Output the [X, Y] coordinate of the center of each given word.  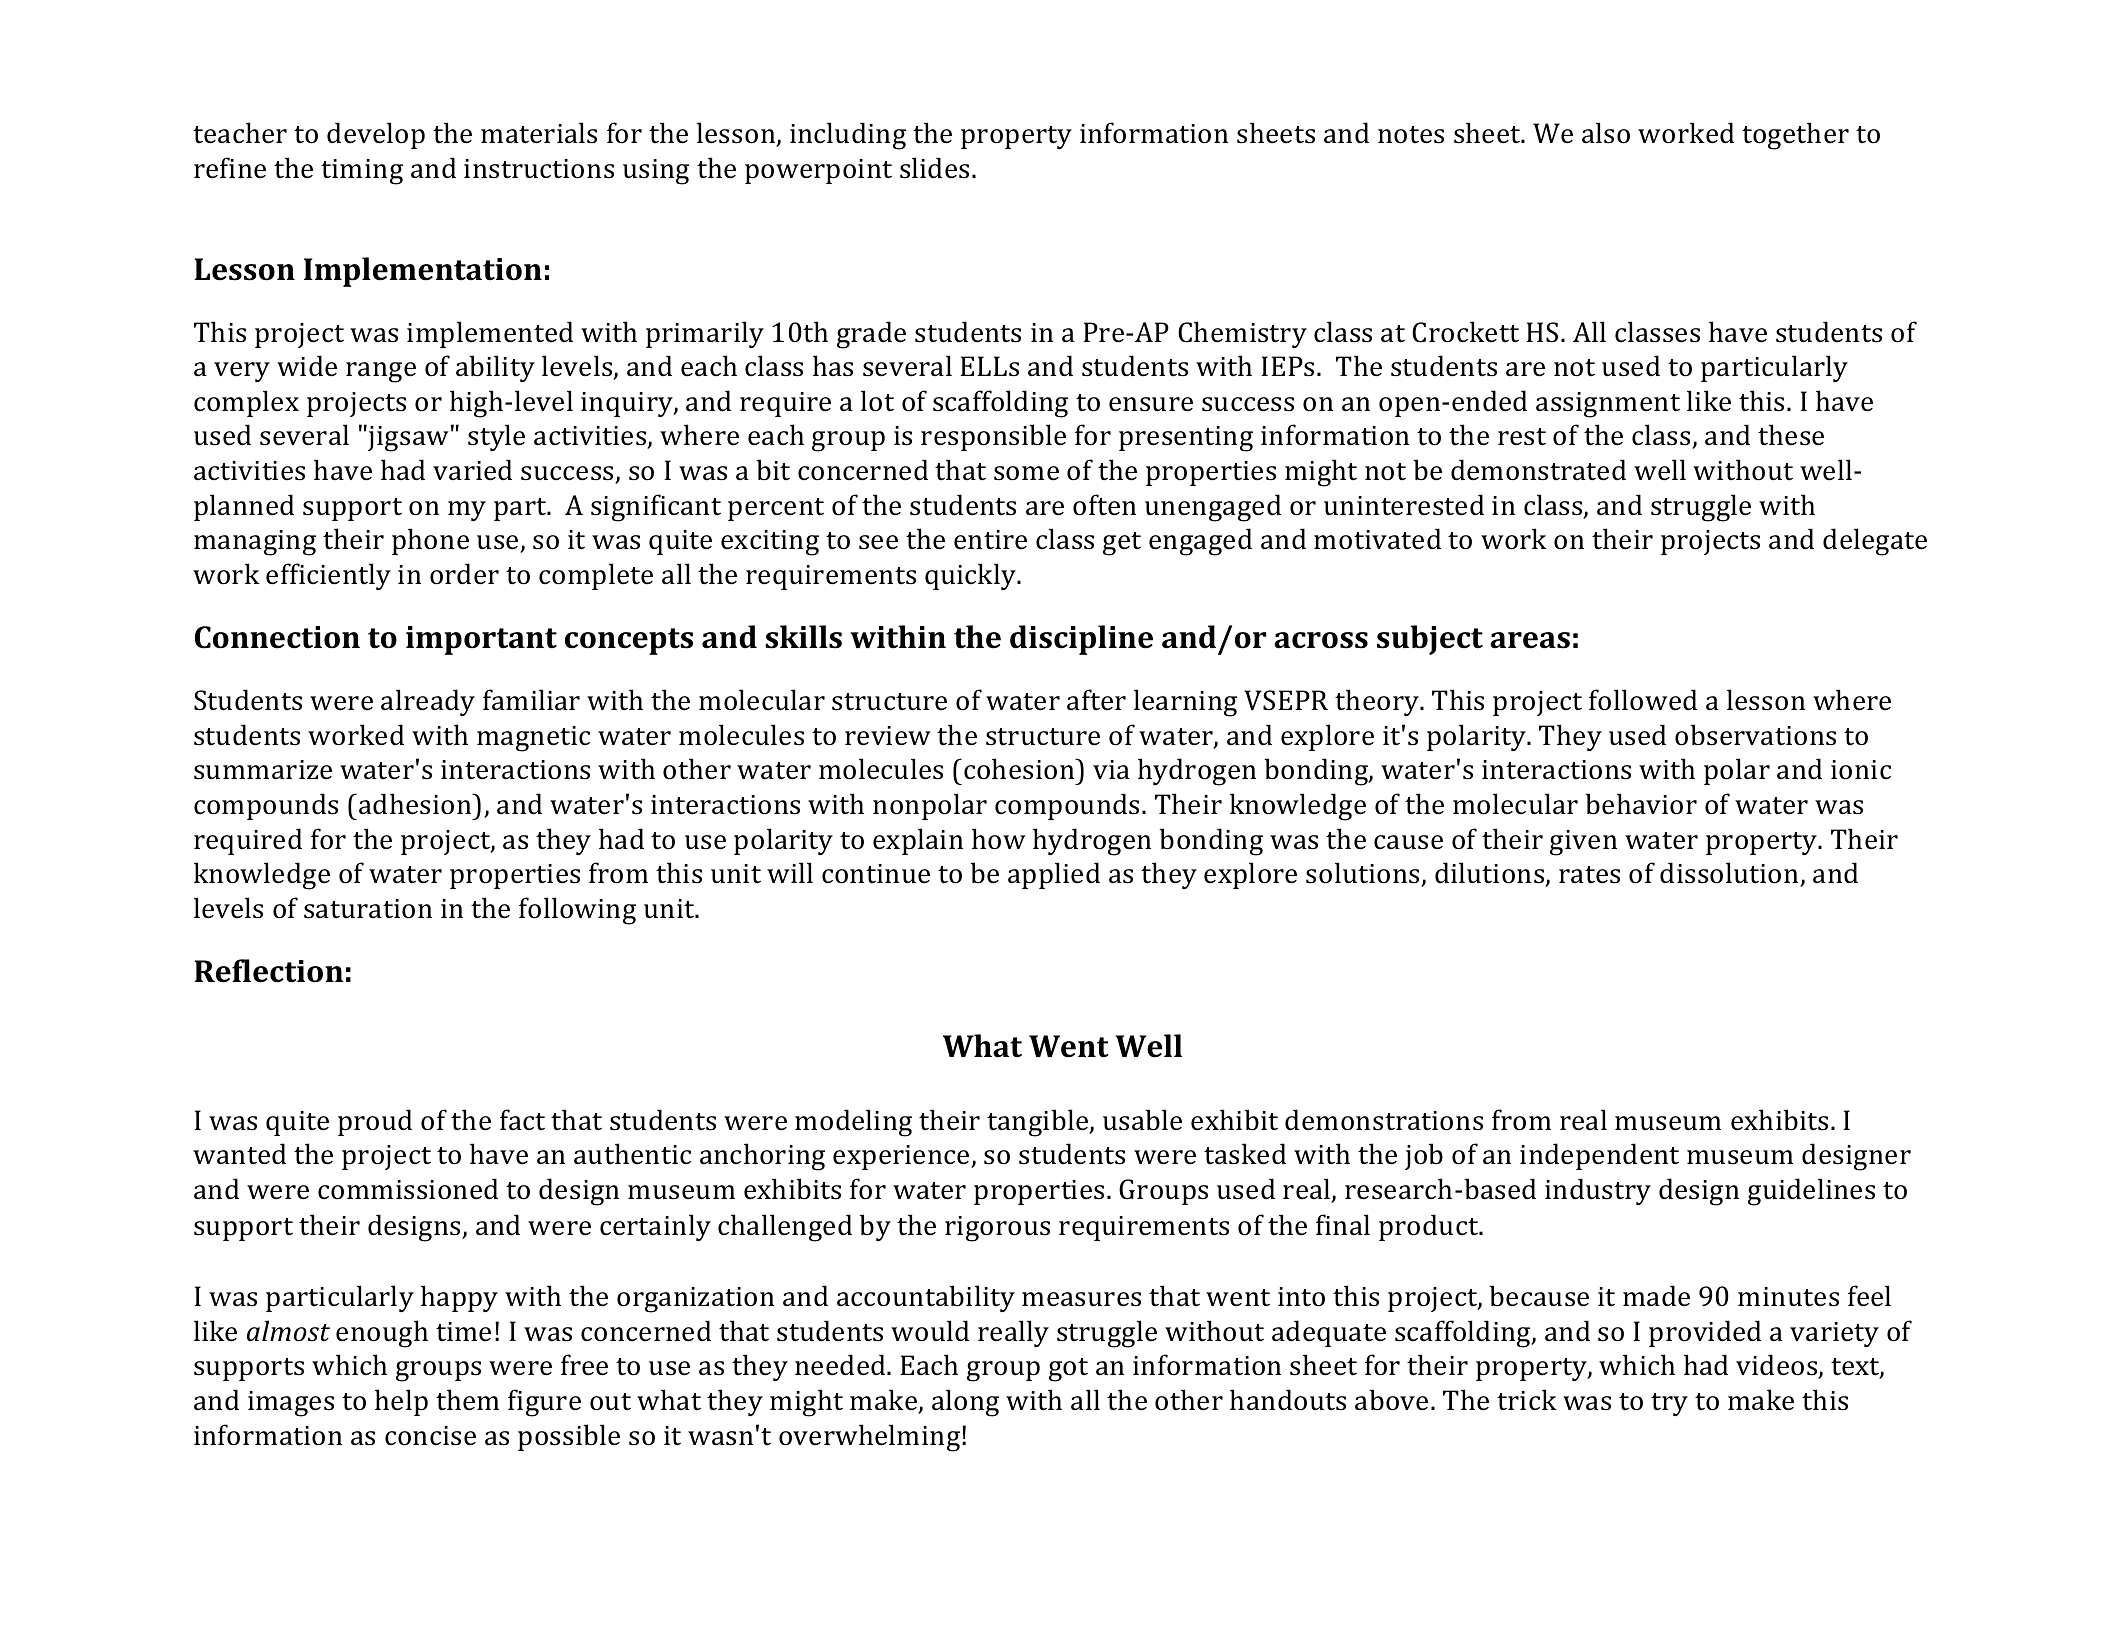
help [401, 1402]
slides [934, 168]
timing [362, 172]
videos [1778, 1366]
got [1068, 1370]
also [1606, 133]
